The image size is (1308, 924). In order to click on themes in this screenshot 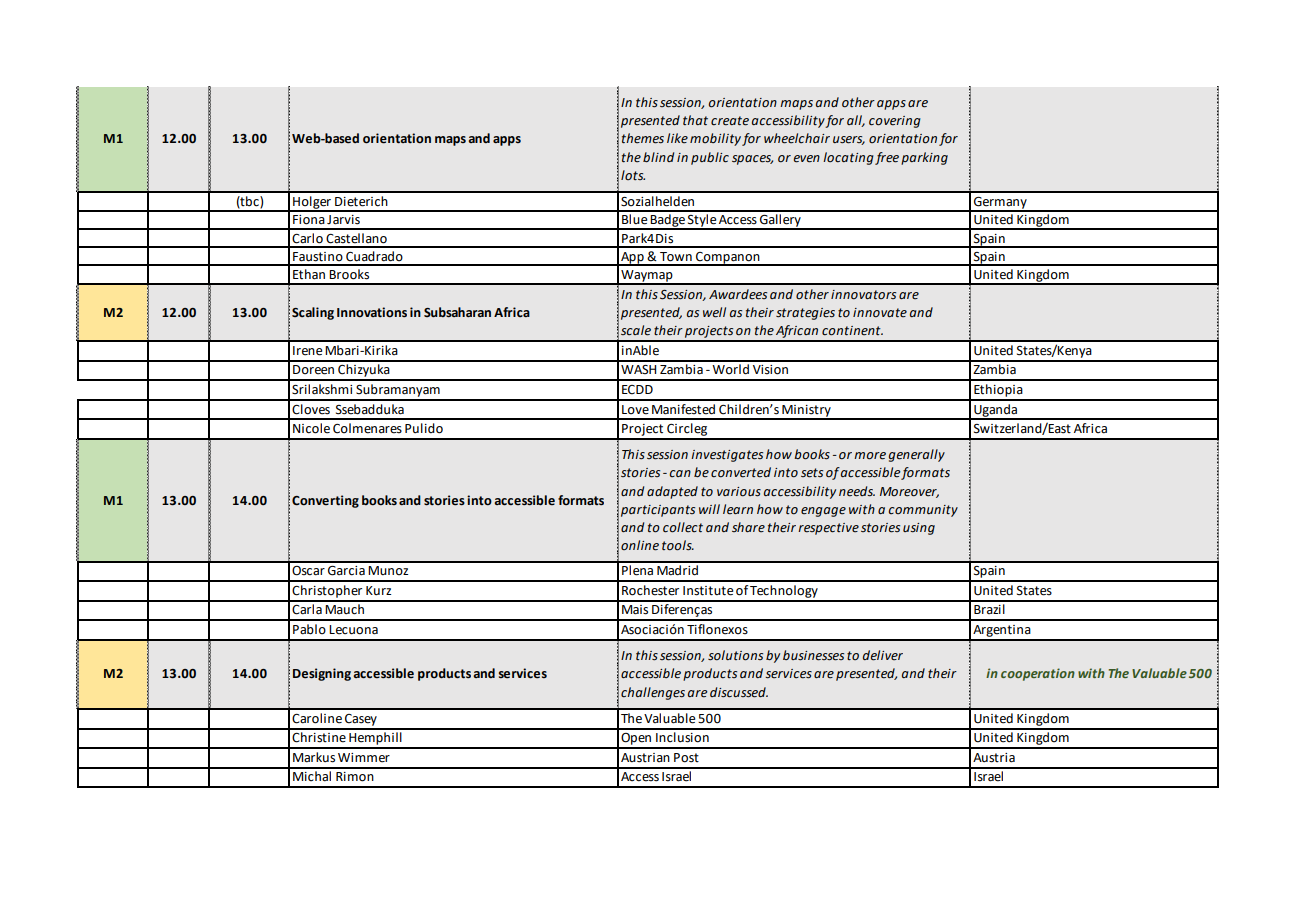, I will do `click(643, 138)`.
